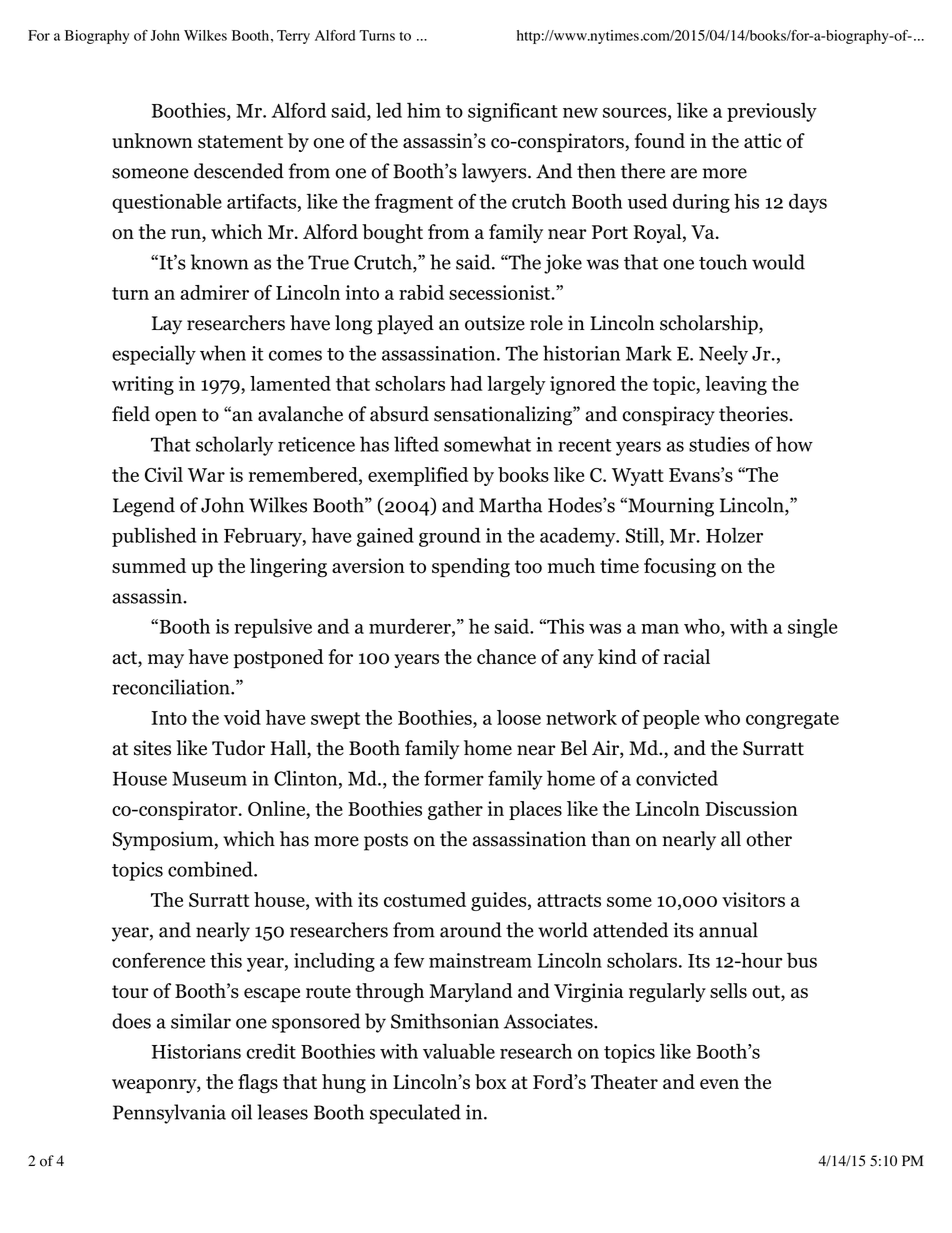 This screenshot has height=1233, width=952. What do you see at coordinates (772, 112) in the screenshot?
I see `previously` at bounding box center [772, 112].
